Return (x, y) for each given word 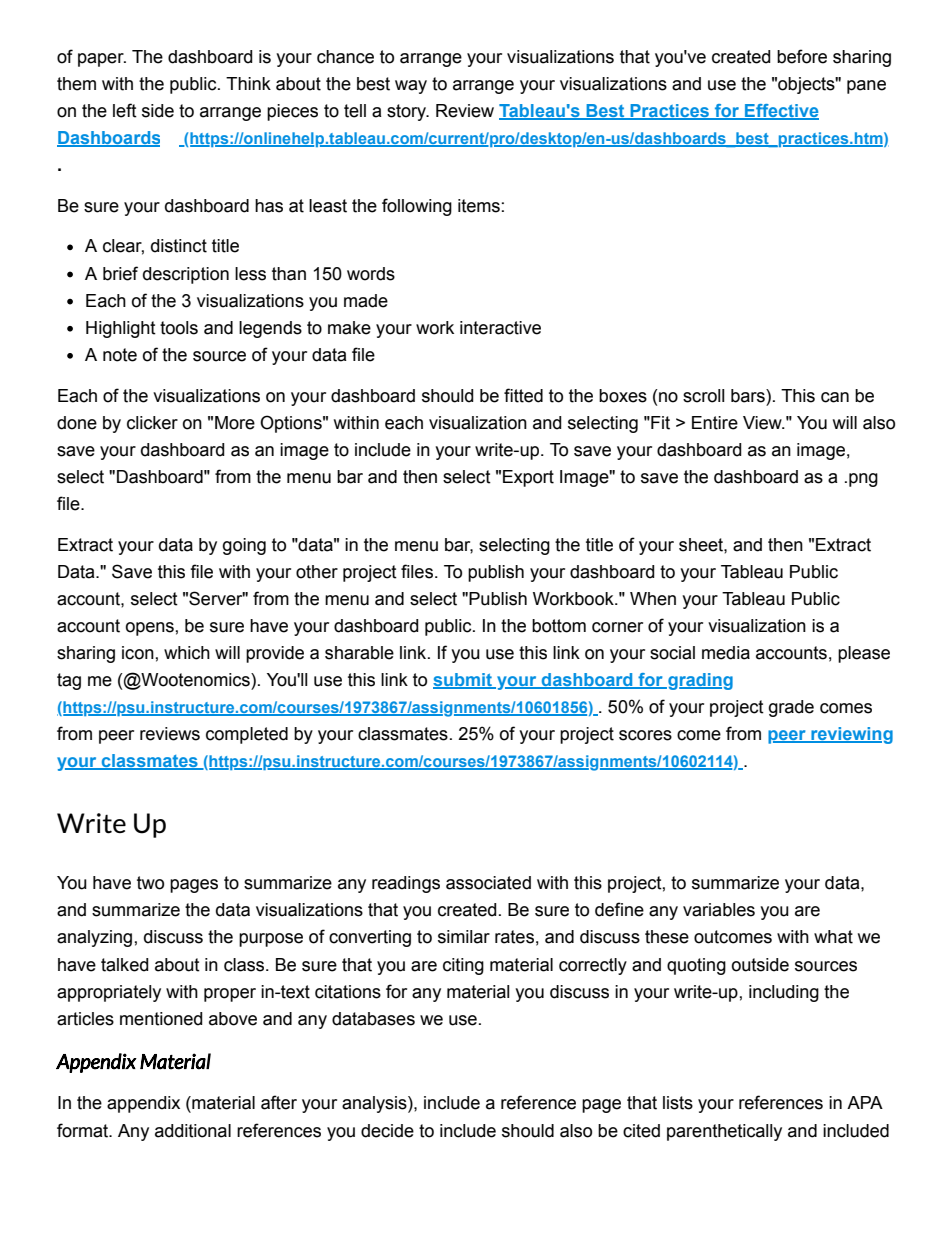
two (150, 883)
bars (749, 396)
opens (150, 629)
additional (193, 1131)
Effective (781, 112)
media (726, 653)
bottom (559, 626)
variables (719, 910)
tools (179, 328)
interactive (500, 328)
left (125, 110)
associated (488, 883)
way (411, 87)
